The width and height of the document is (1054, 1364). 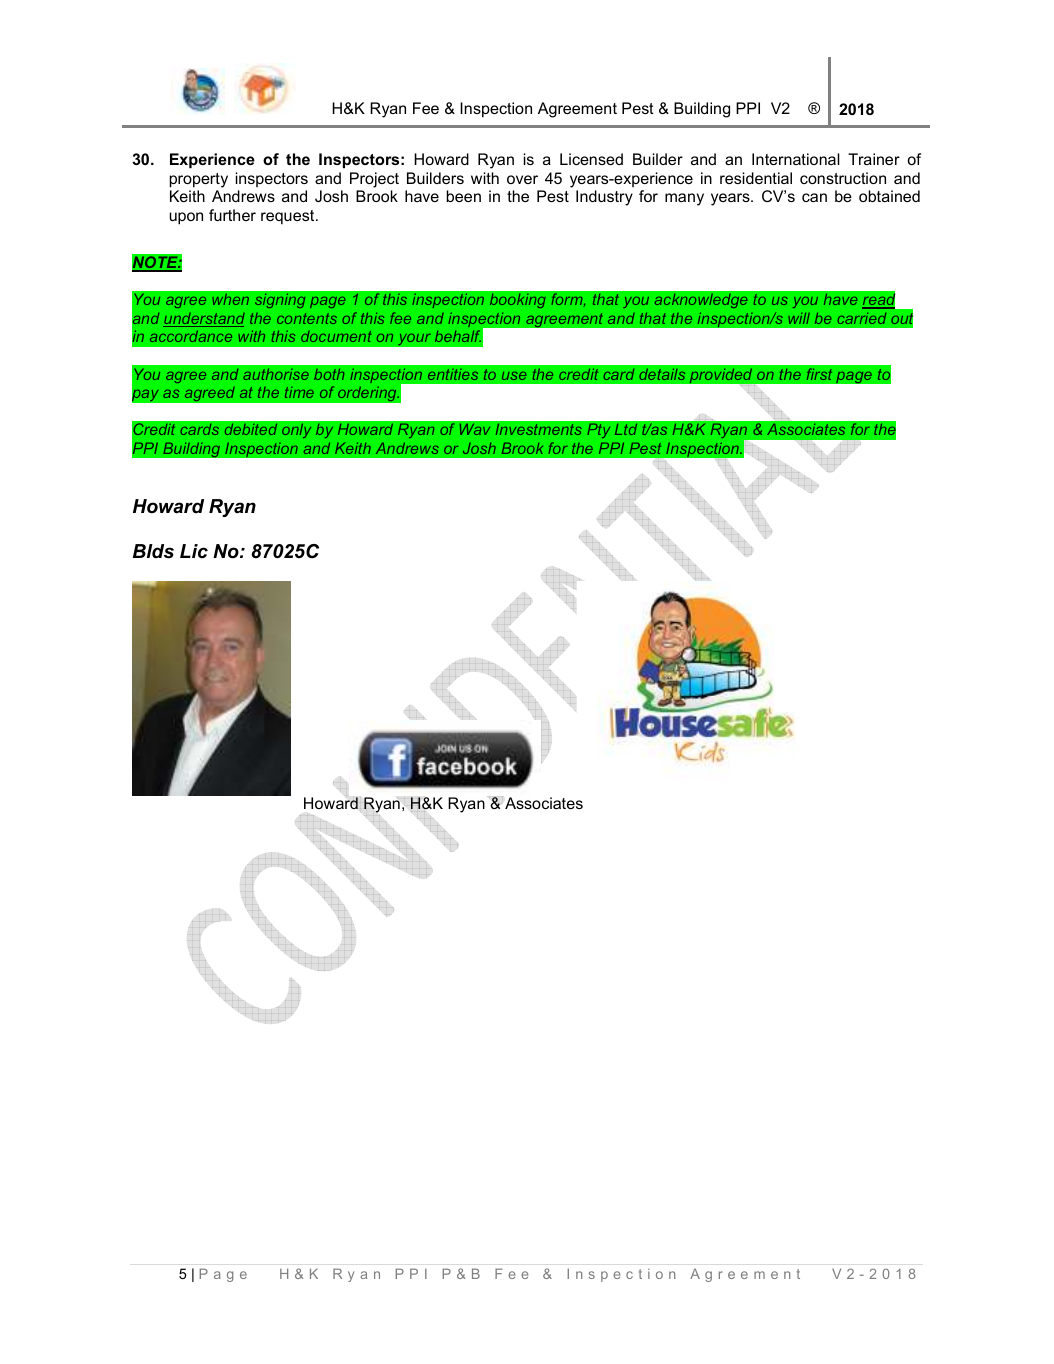 What do you see at coordinates (251, 429) in the document?
I see `debited` at bounding box center [251, 429].
